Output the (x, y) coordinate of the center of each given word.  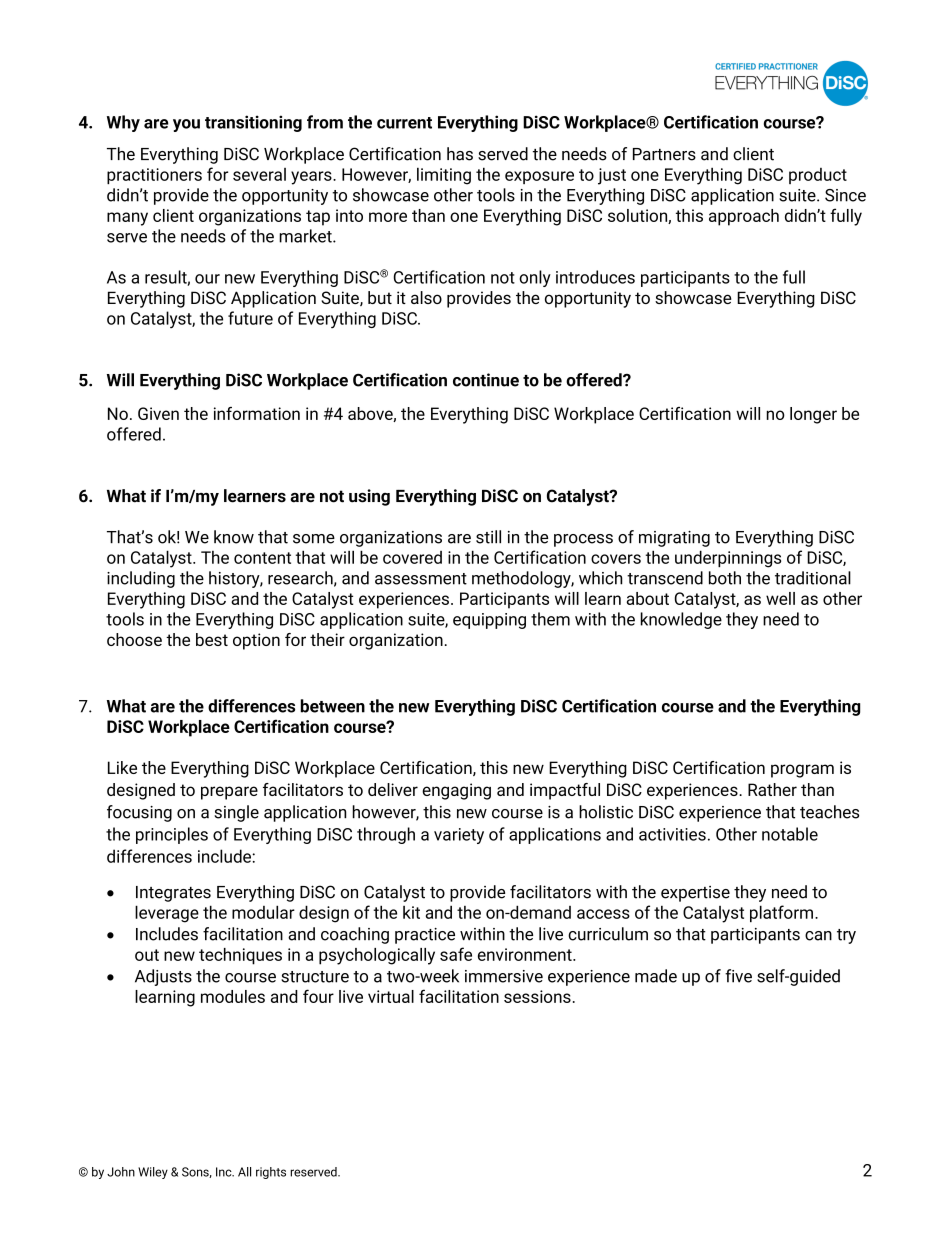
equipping (489, 621)
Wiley (153, 1173)
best (212, 639)
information (257, 413)
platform (781, 913)
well (780, 598)
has (460, 154)
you (186, 125)
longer (813, 415)
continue (486, 380)
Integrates (173, 894)
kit (411, 912)
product (818, 176)
